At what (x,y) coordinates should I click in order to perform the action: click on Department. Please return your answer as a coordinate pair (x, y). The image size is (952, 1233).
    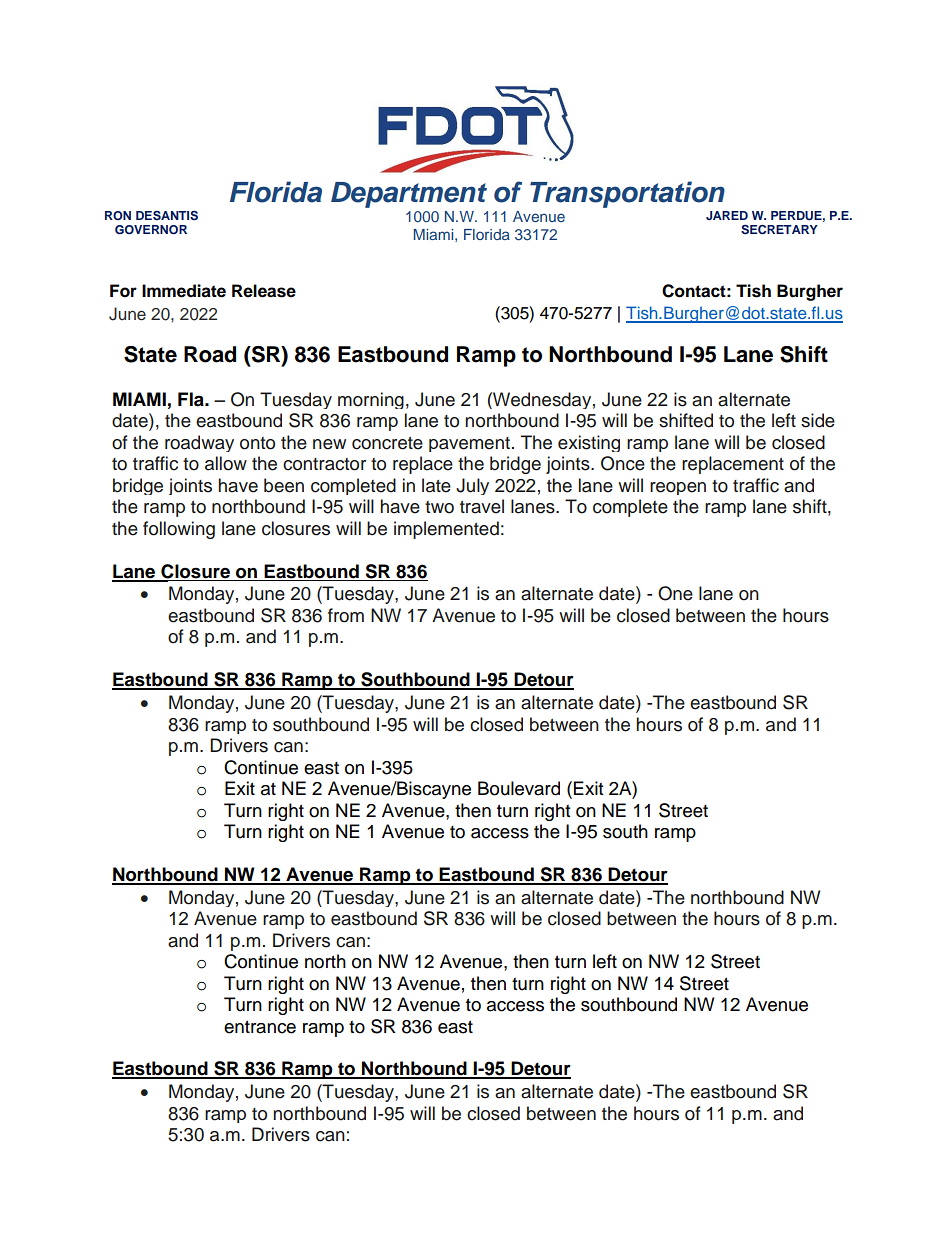
    Looking at the image, I should click on (409, 195).
